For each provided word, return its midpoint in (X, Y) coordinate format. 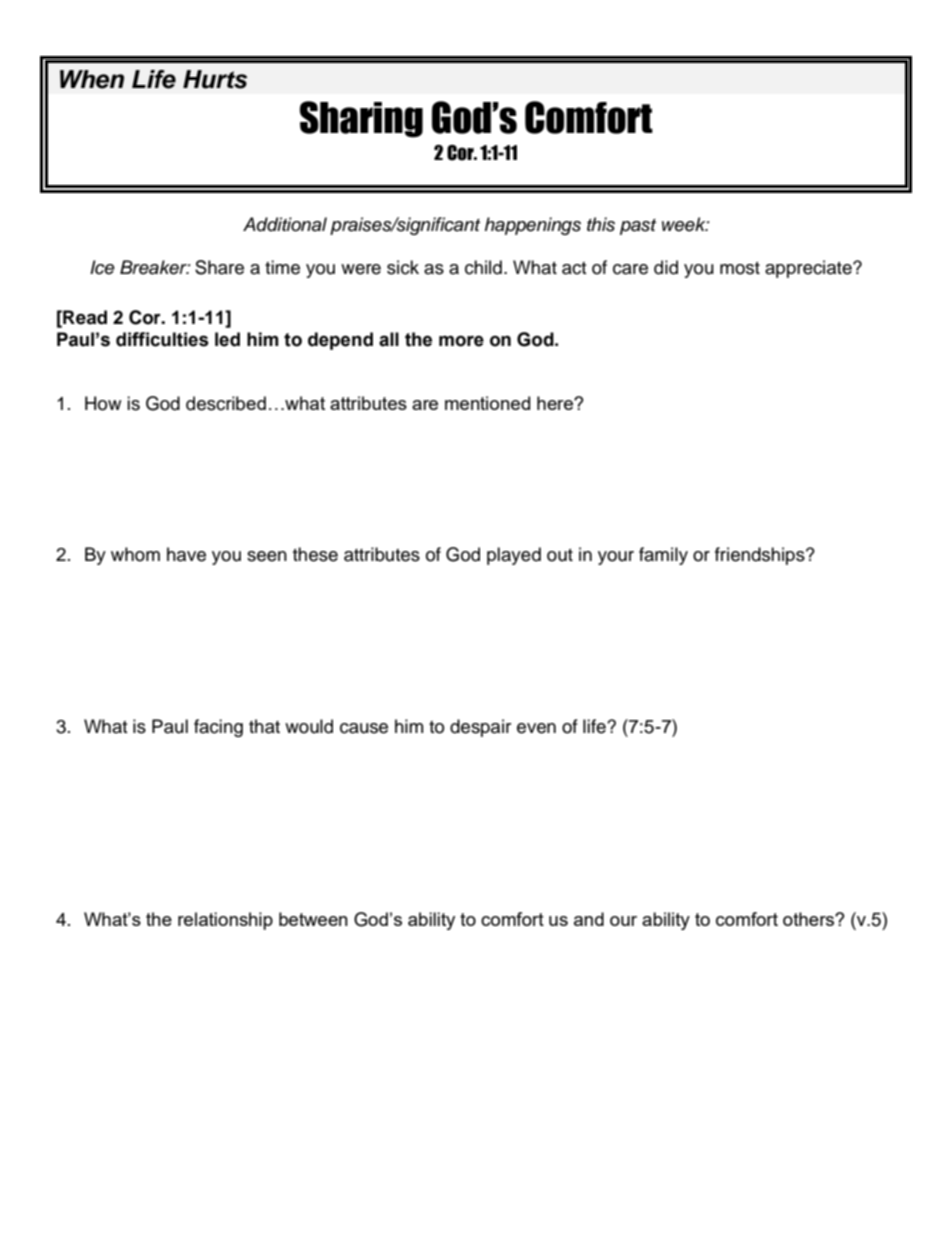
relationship (225, 921)
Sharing (361, 119)
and (589, 919)
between (313, 919)
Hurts (215, 79)
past (638, 227)
